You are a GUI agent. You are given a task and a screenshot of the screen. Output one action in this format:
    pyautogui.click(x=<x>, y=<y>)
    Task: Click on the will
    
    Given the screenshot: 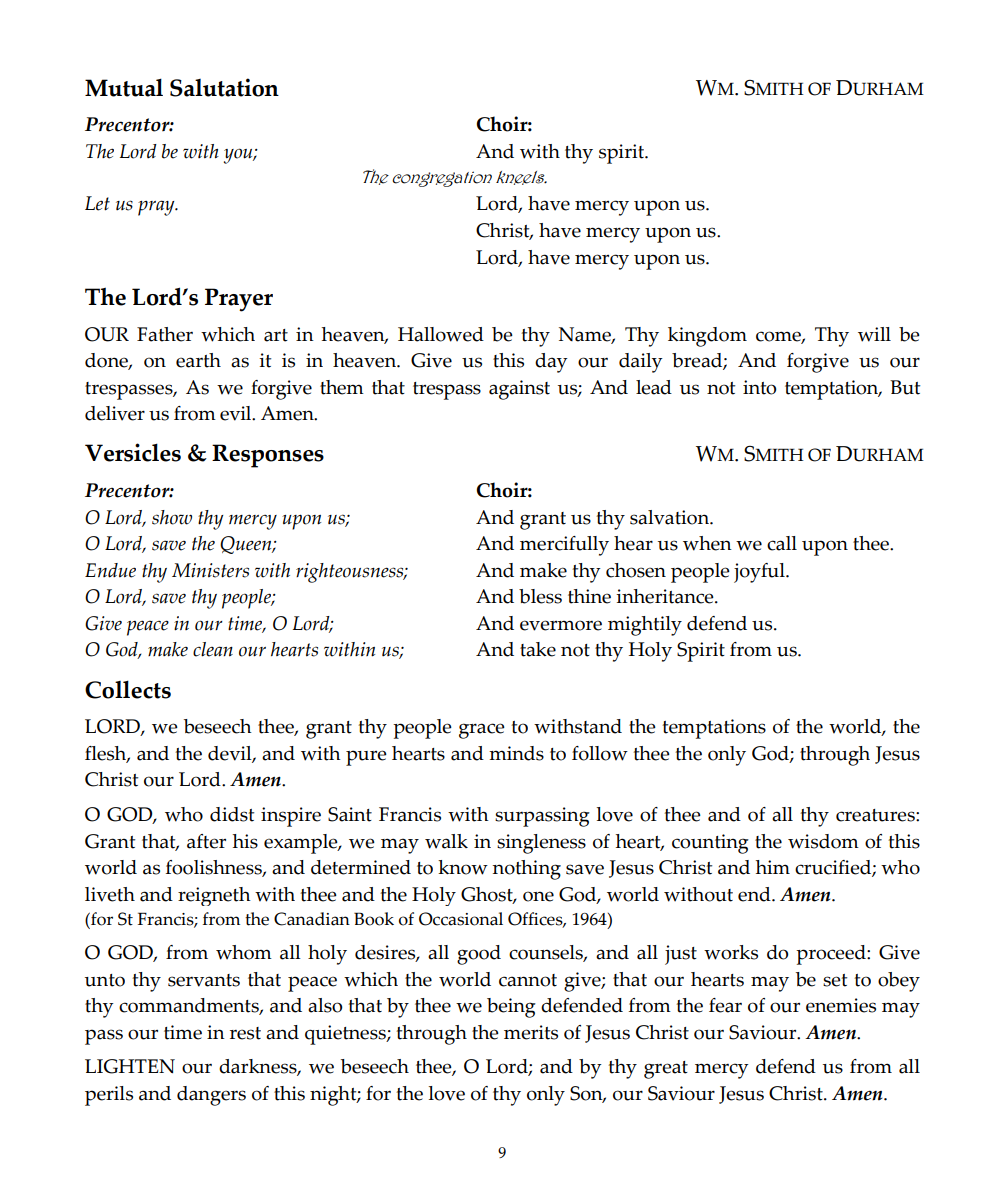 What is the action you would take?
    pyautogui.click(x=874, y=334)
